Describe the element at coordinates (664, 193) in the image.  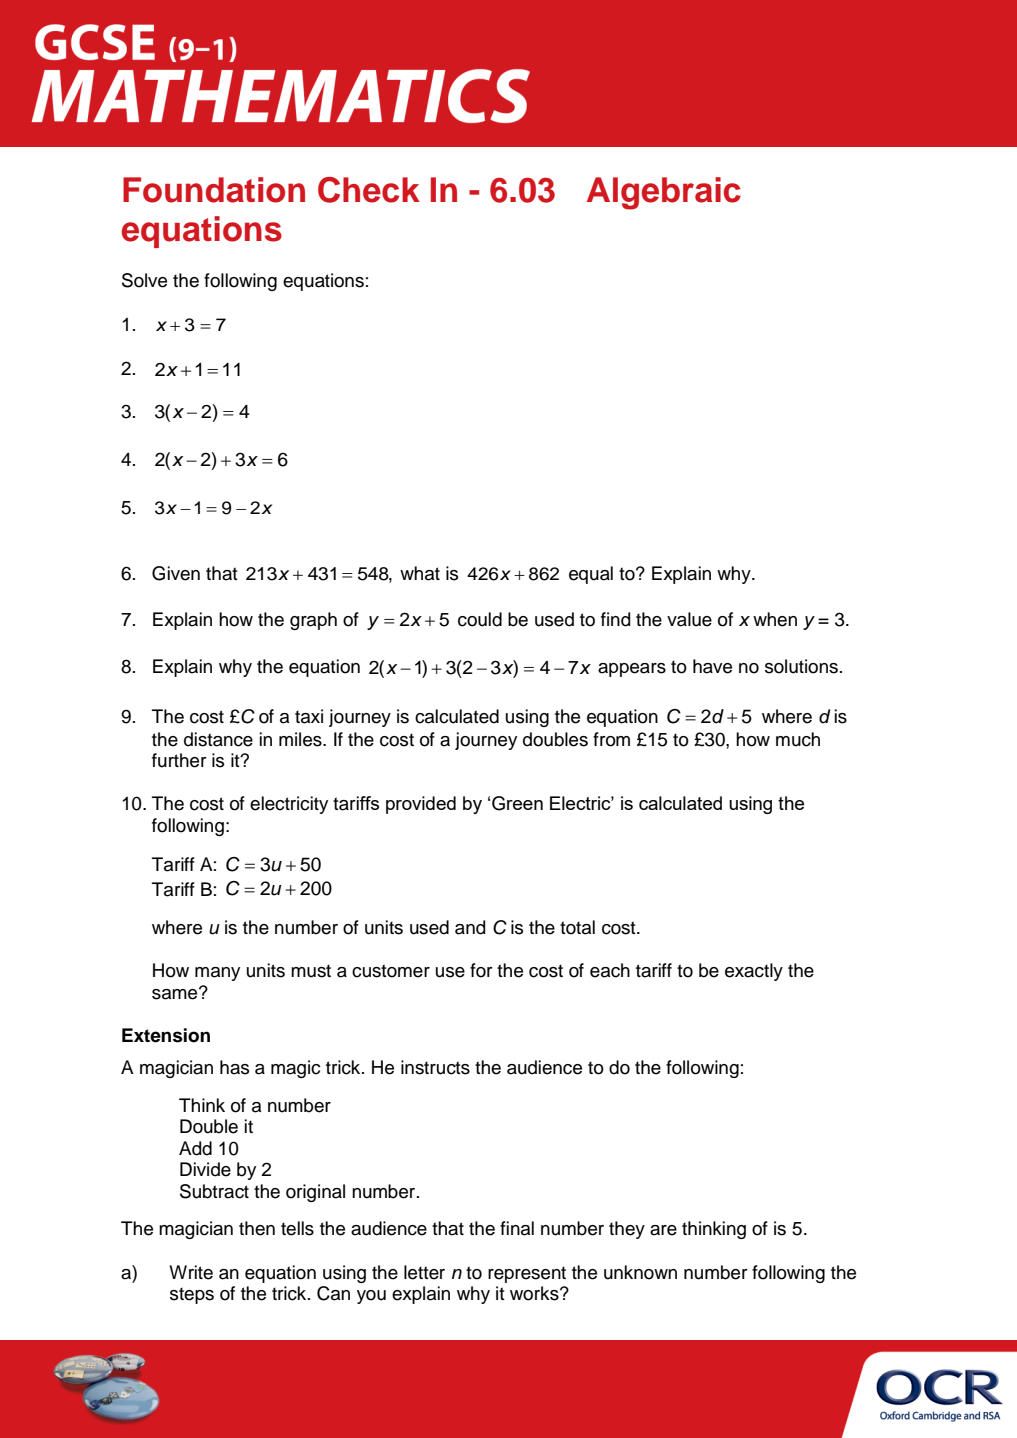
I see `Algebraic` at that location.
